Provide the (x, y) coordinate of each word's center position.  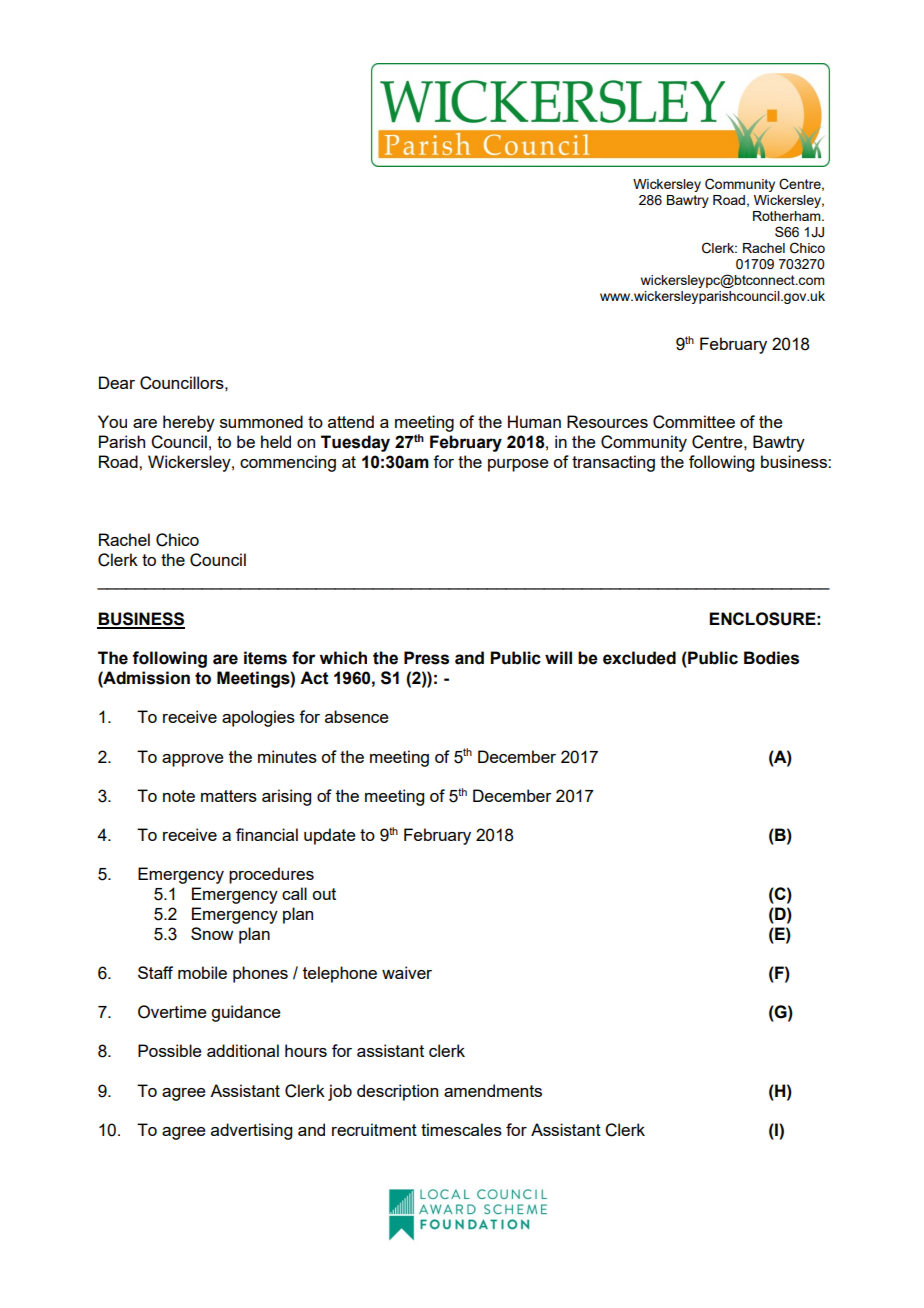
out (324, 894)
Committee (694, 422)
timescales (461, 1129)
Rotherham (788, 216)
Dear (117, 382)
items (265, 658)
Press (426, 658)
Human (534, 421)
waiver (407, 972)
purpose (518, 465)
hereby (189, 423)
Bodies (771, 658)
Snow (212, 933)
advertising (251, 1131)
